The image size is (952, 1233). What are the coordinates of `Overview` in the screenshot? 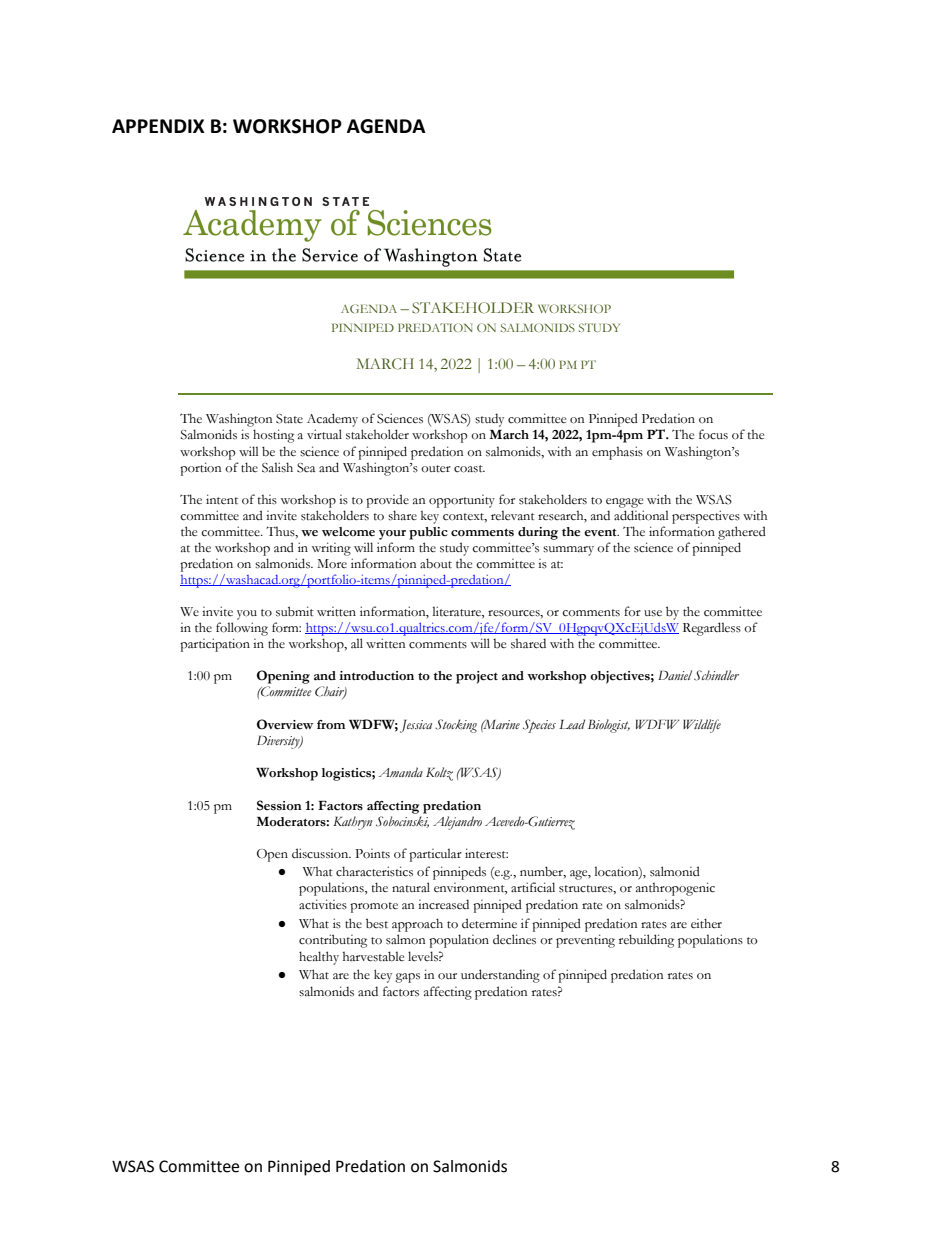 It's located at (285, 724).
